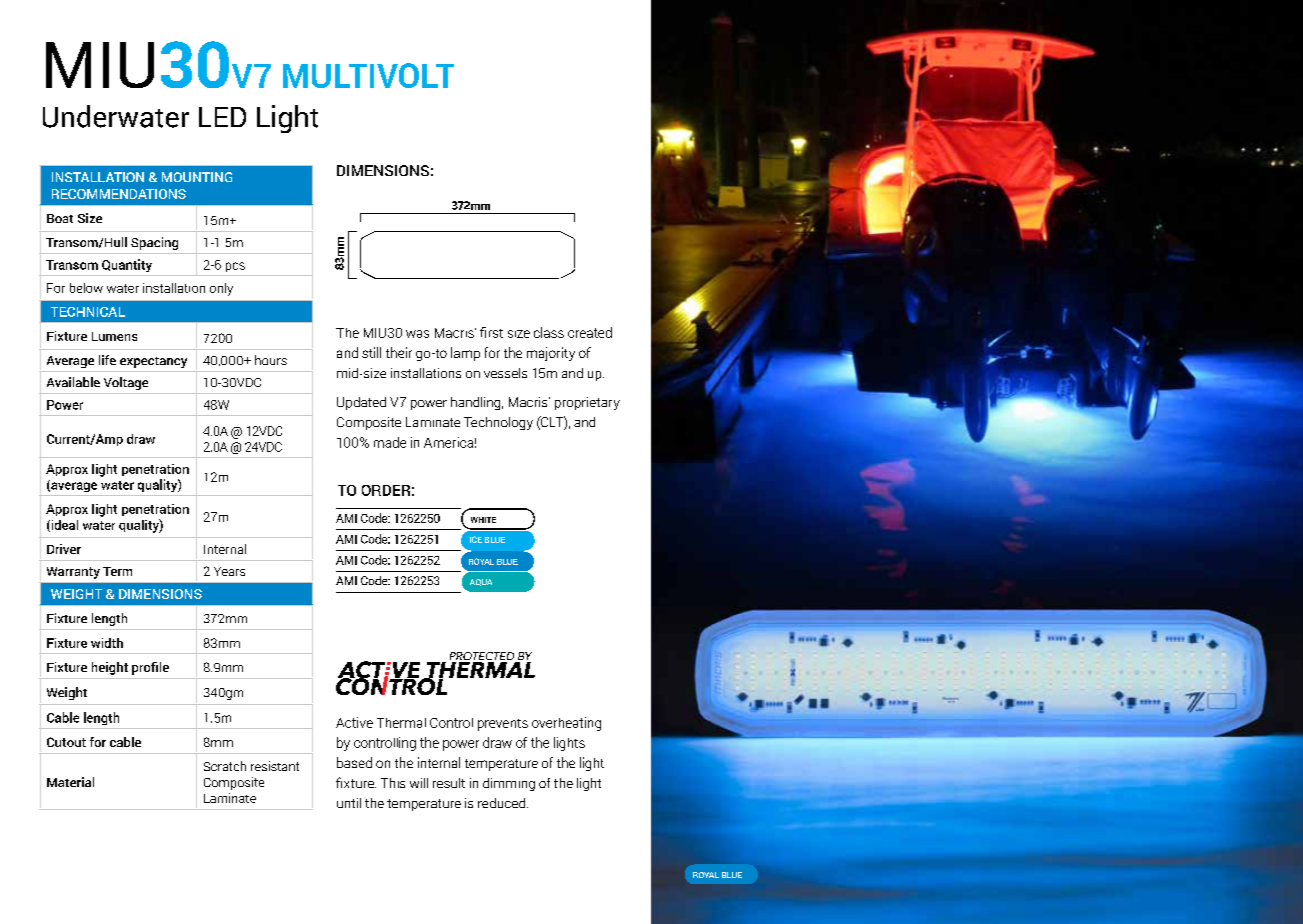 This screenshot has width=1303, height=924. I want to click on until, so click(349, 803).
